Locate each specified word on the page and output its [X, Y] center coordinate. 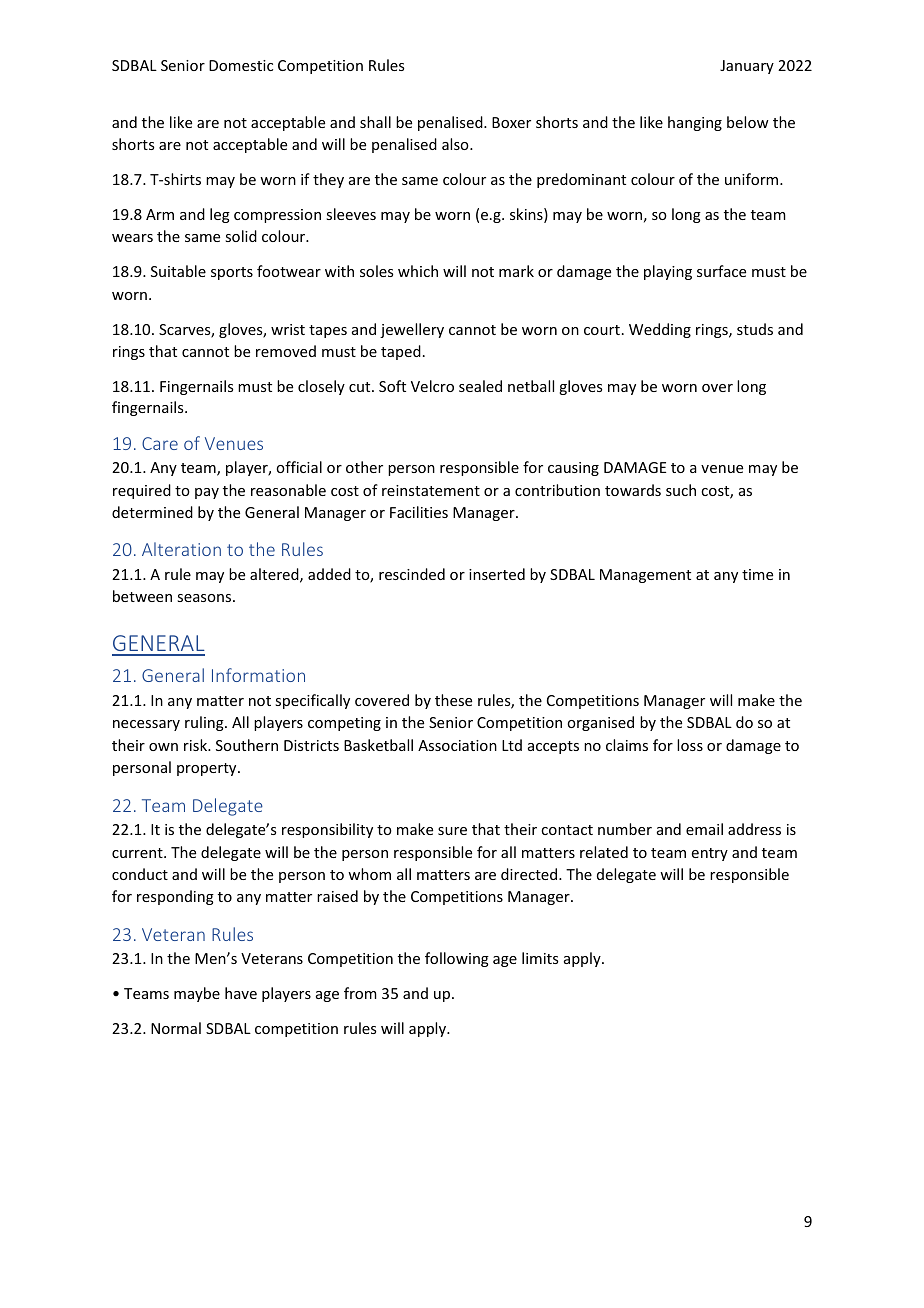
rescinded [412, 574]
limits [540, 958]
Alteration [181, 549]
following [457, 959]
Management [645, 576]
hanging [695, 123]
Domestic [241, 65]
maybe [197, 994]
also [456, 144]
